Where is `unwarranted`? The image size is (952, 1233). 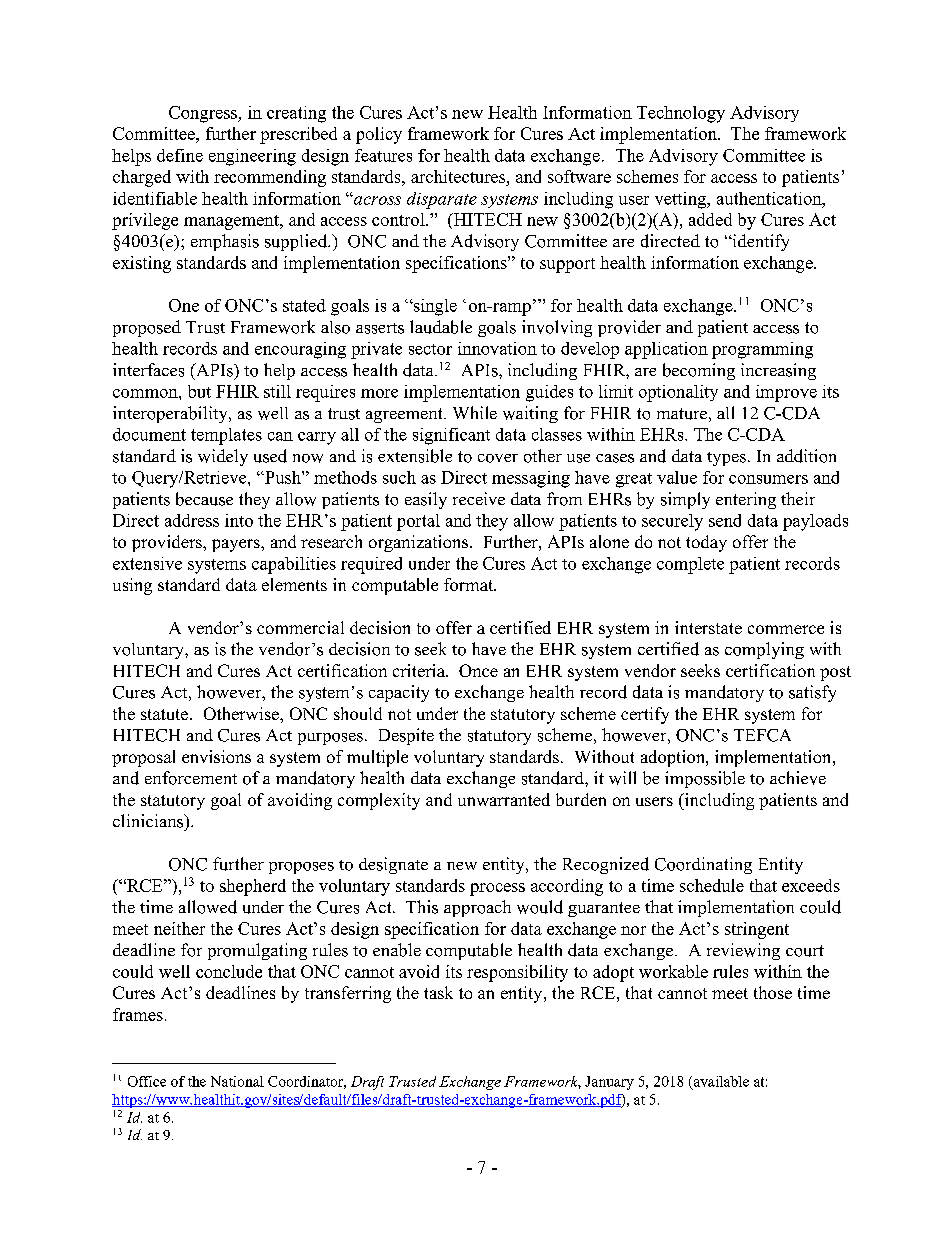
unwarranted is located at coordinates (504, 799).
